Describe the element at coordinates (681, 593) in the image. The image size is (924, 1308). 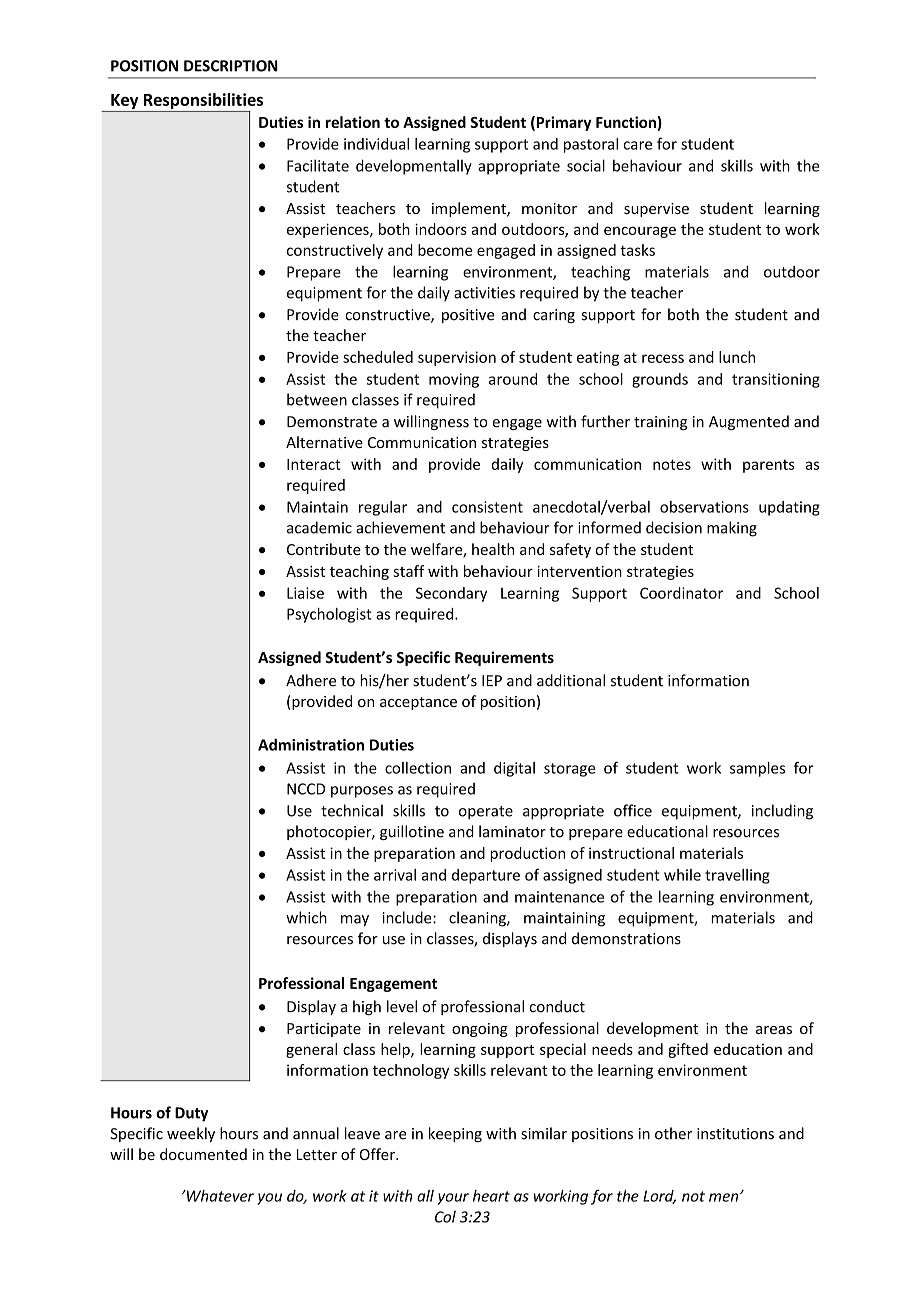
I see `Coordinator` at that location.
